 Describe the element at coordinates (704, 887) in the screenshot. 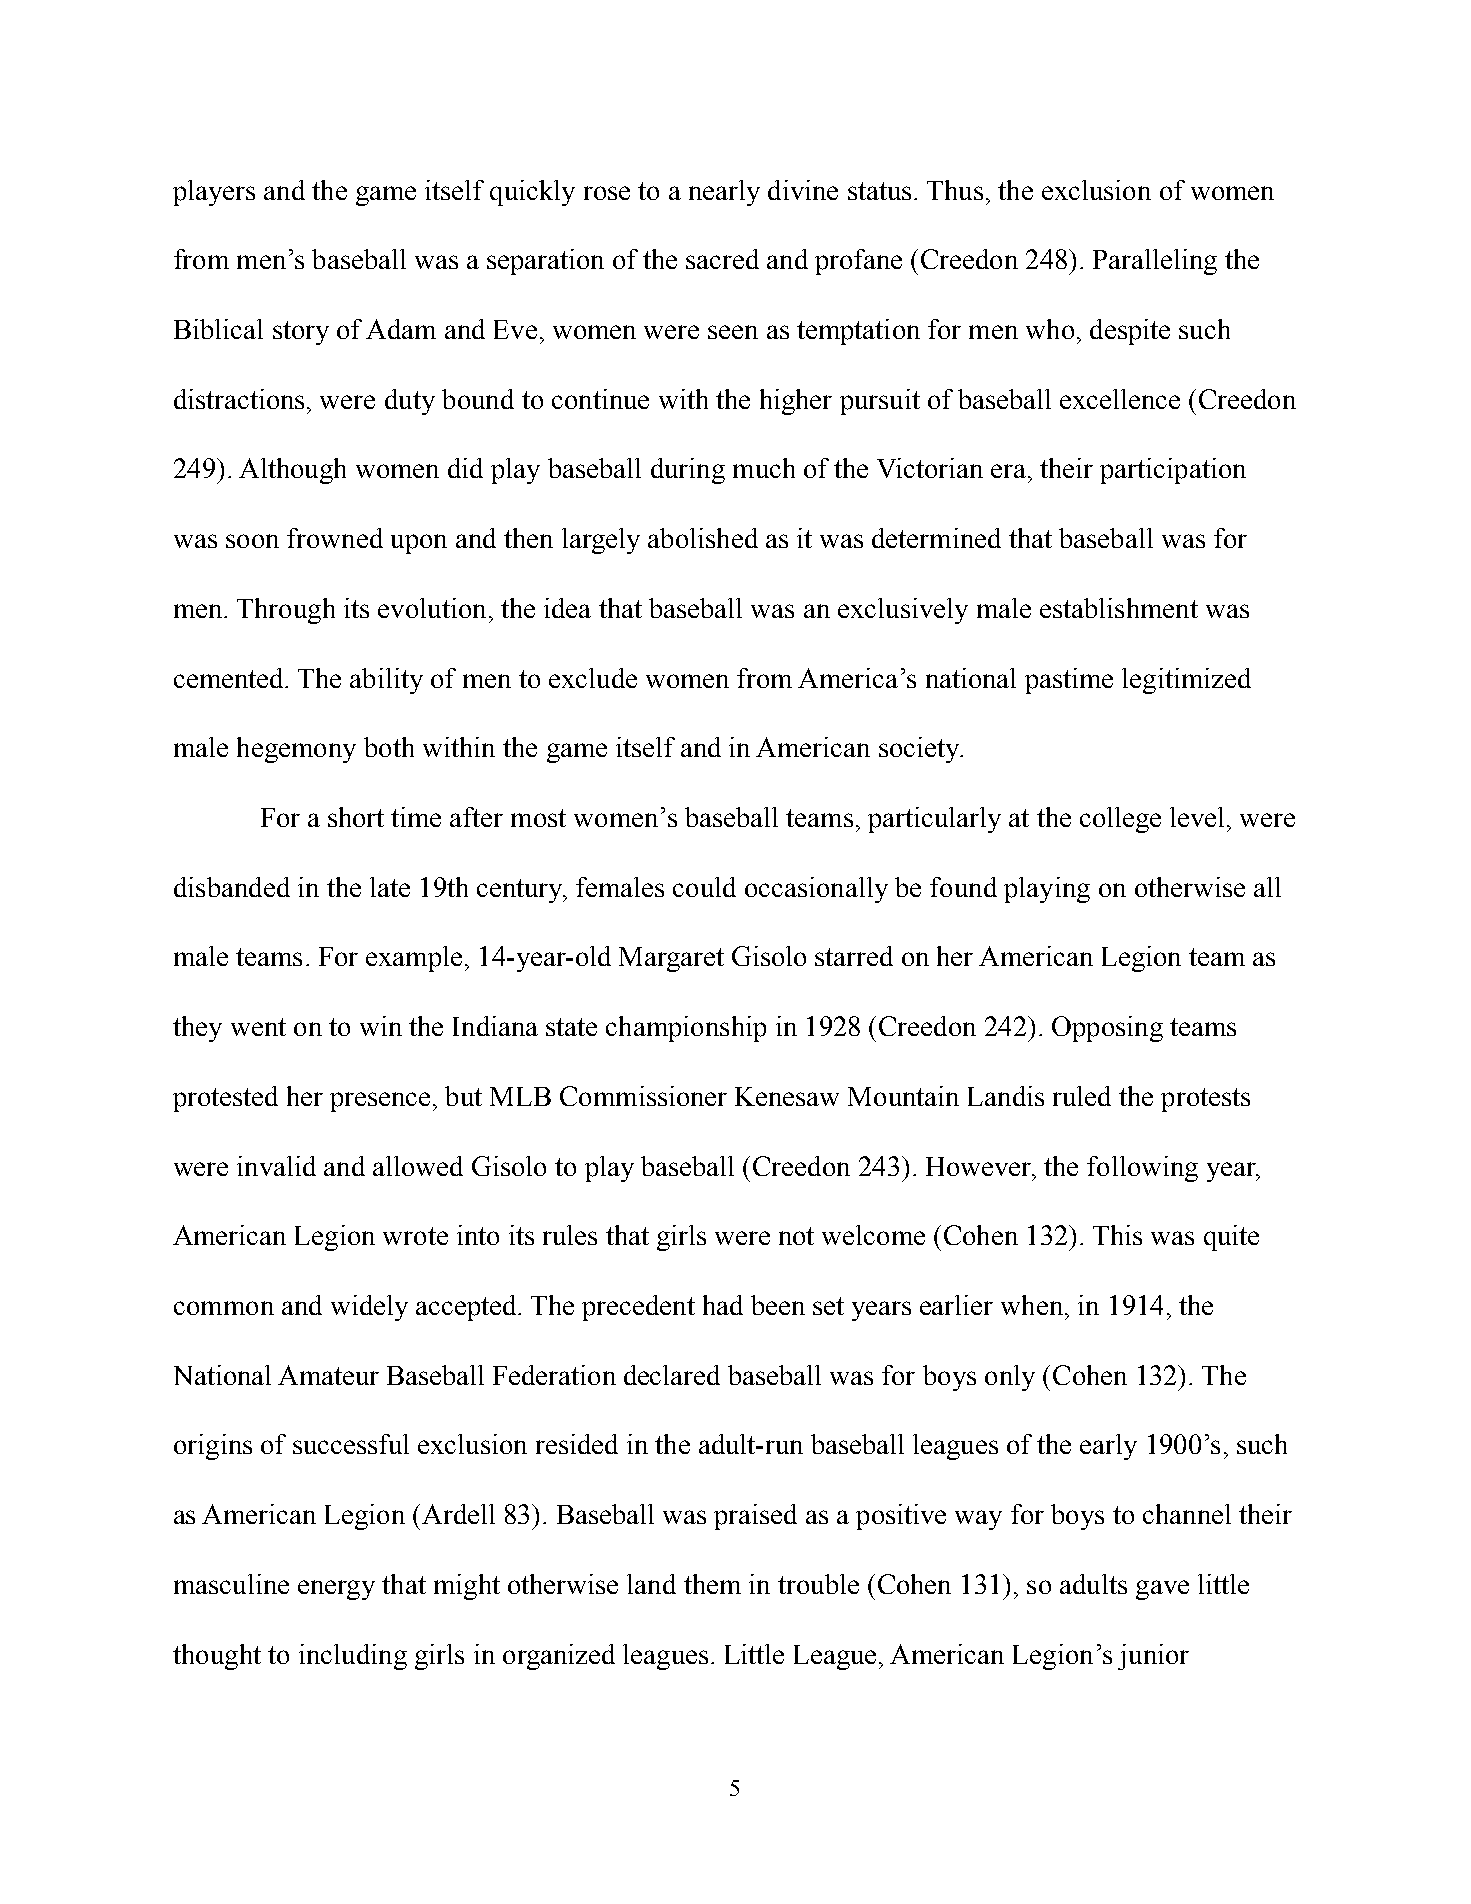

I see `could` at that location.
